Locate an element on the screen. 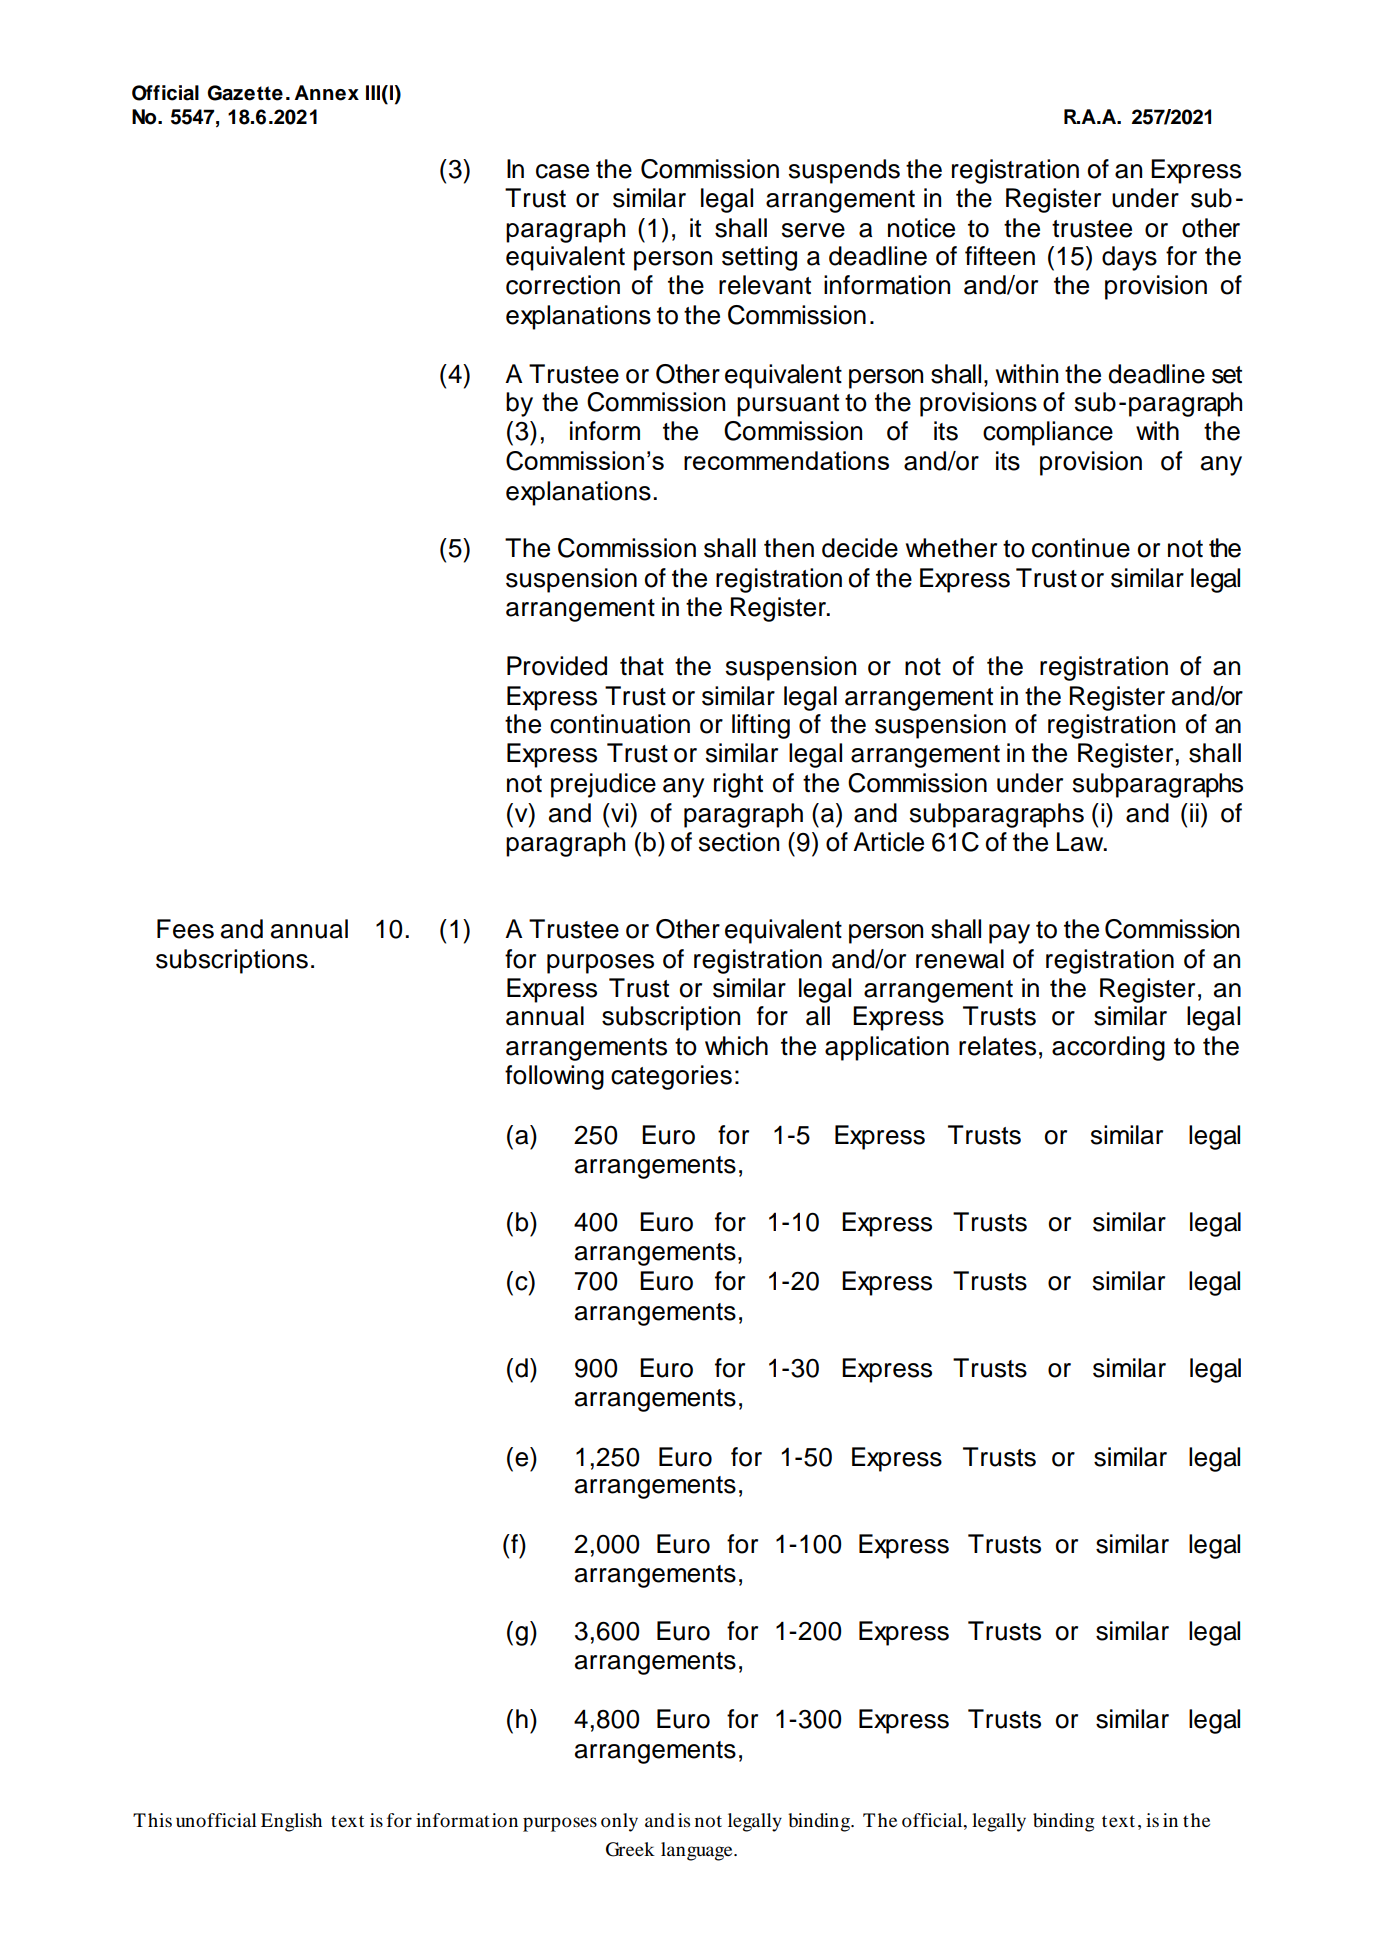 This screenshot has height=1945, width=1376. case is located at coordinates (562, 171).
